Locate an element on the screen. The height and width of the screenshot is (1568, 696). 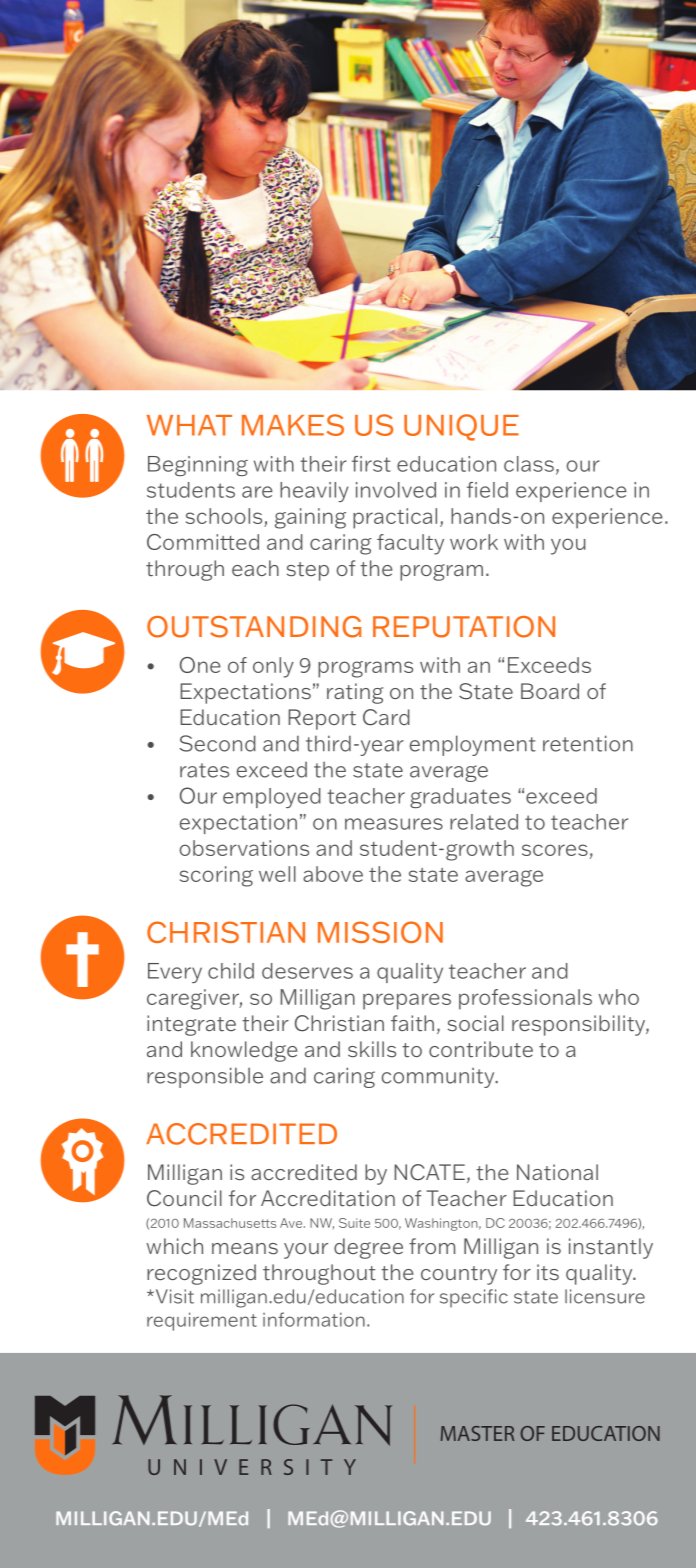
recognized is located at coordinates (201, 1274).
